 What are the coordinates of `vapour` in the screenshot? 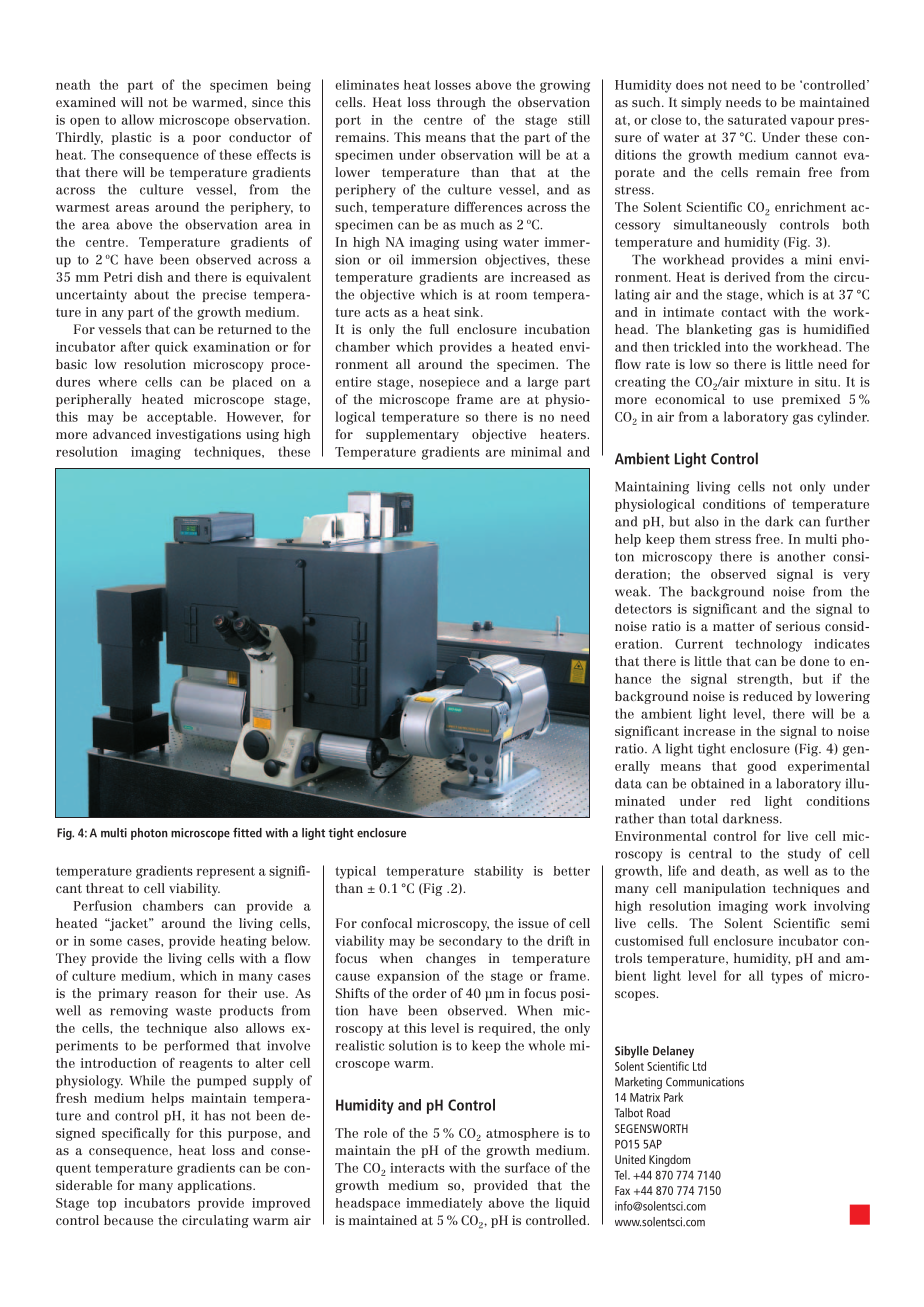 It's located at (812, 122).
